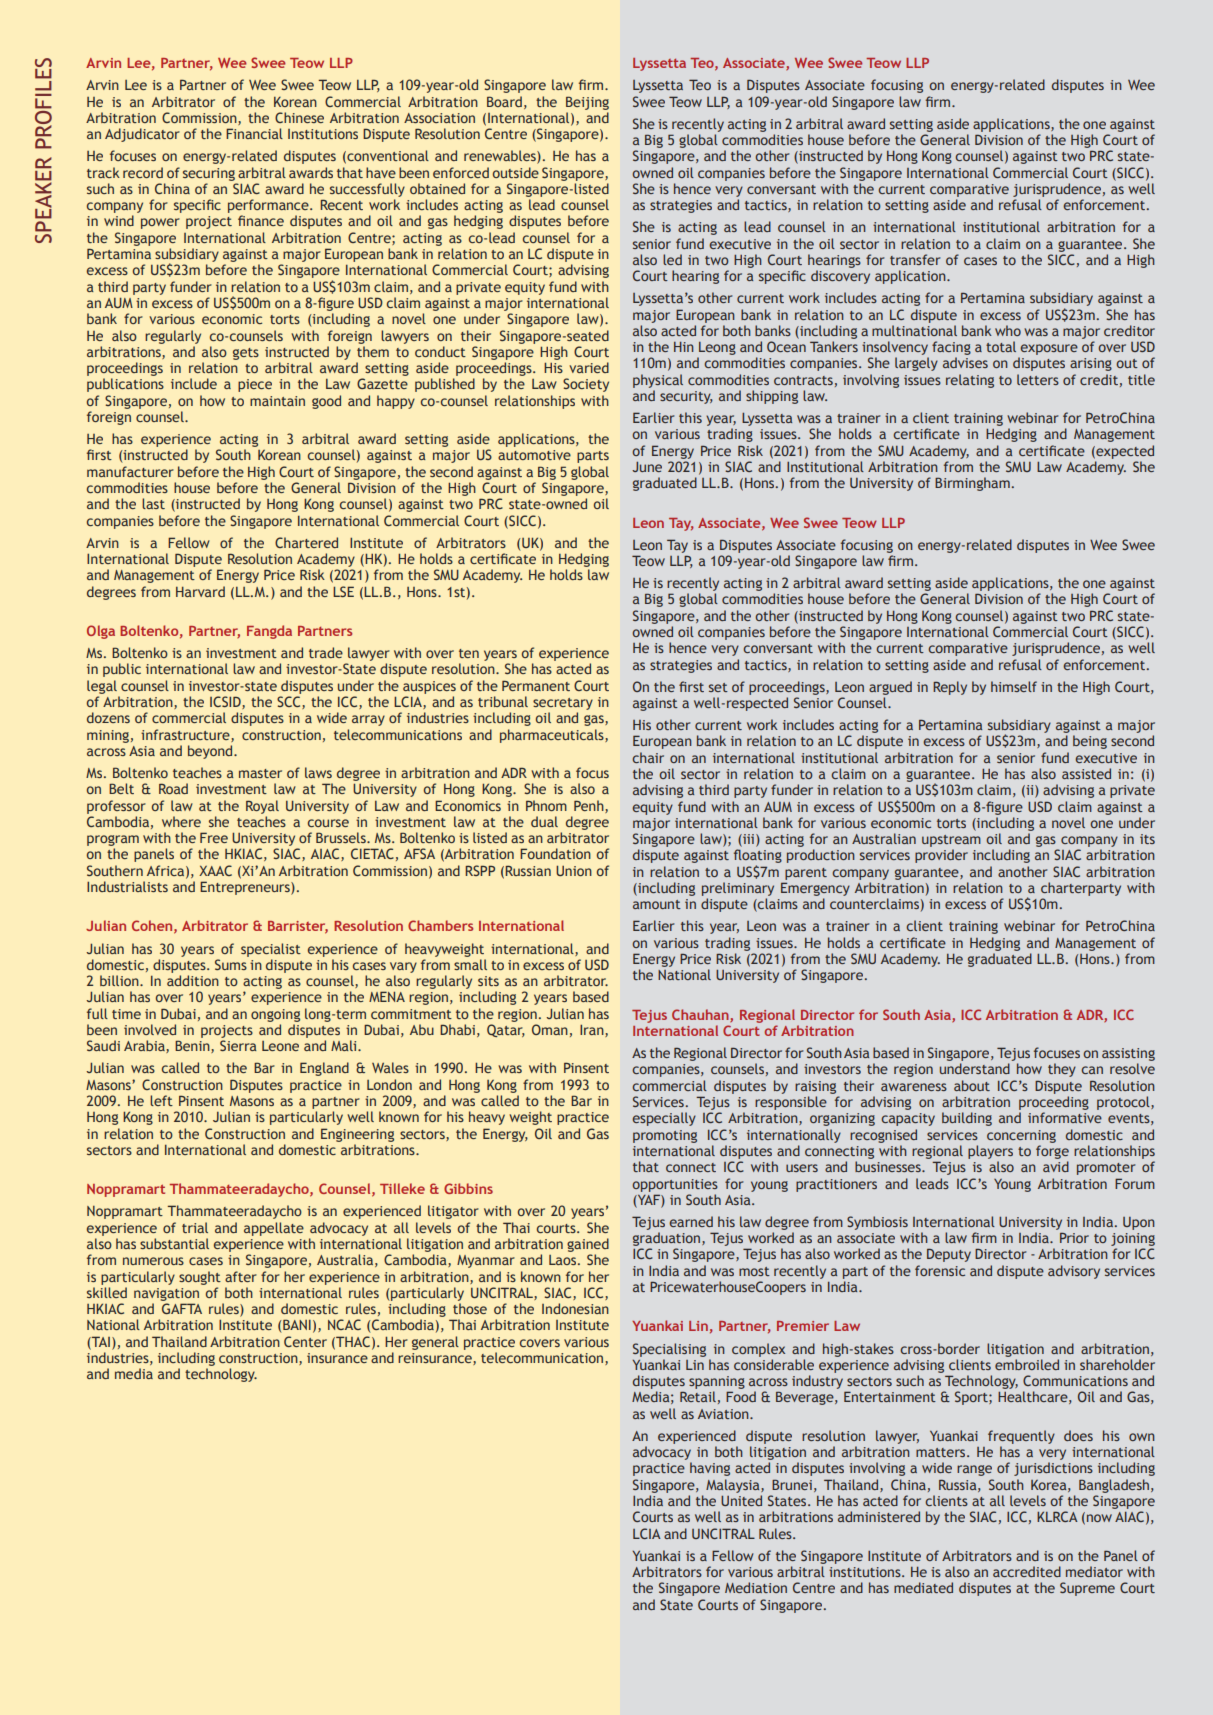 This document has width=1213, height=1715. I want to click on Sums, so click(231, 964).
